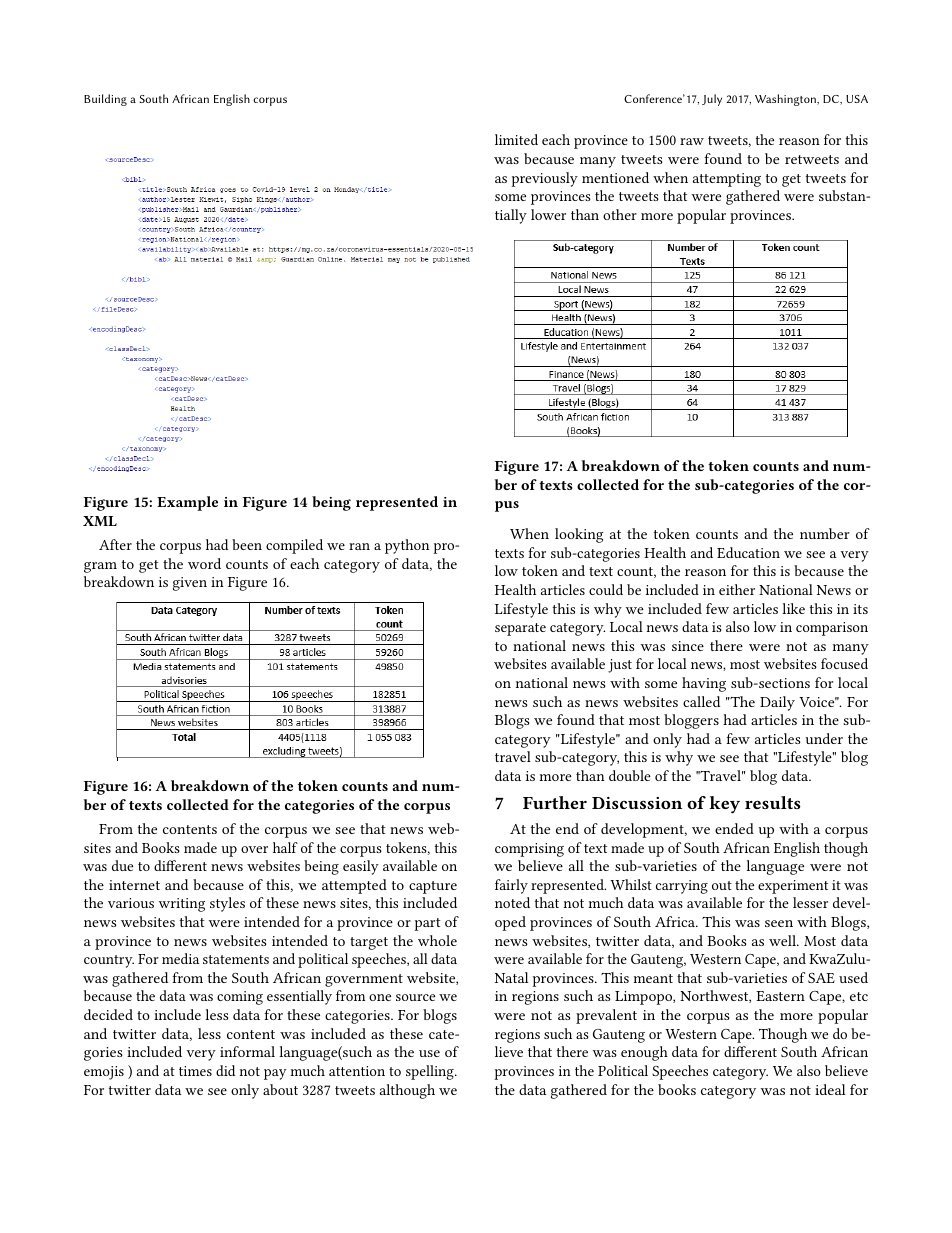 The image size is (952, 1233). What do you see at coordinates (195, 1071) in the screenshot?
I see `times` at bounding box center [195, 1071].
